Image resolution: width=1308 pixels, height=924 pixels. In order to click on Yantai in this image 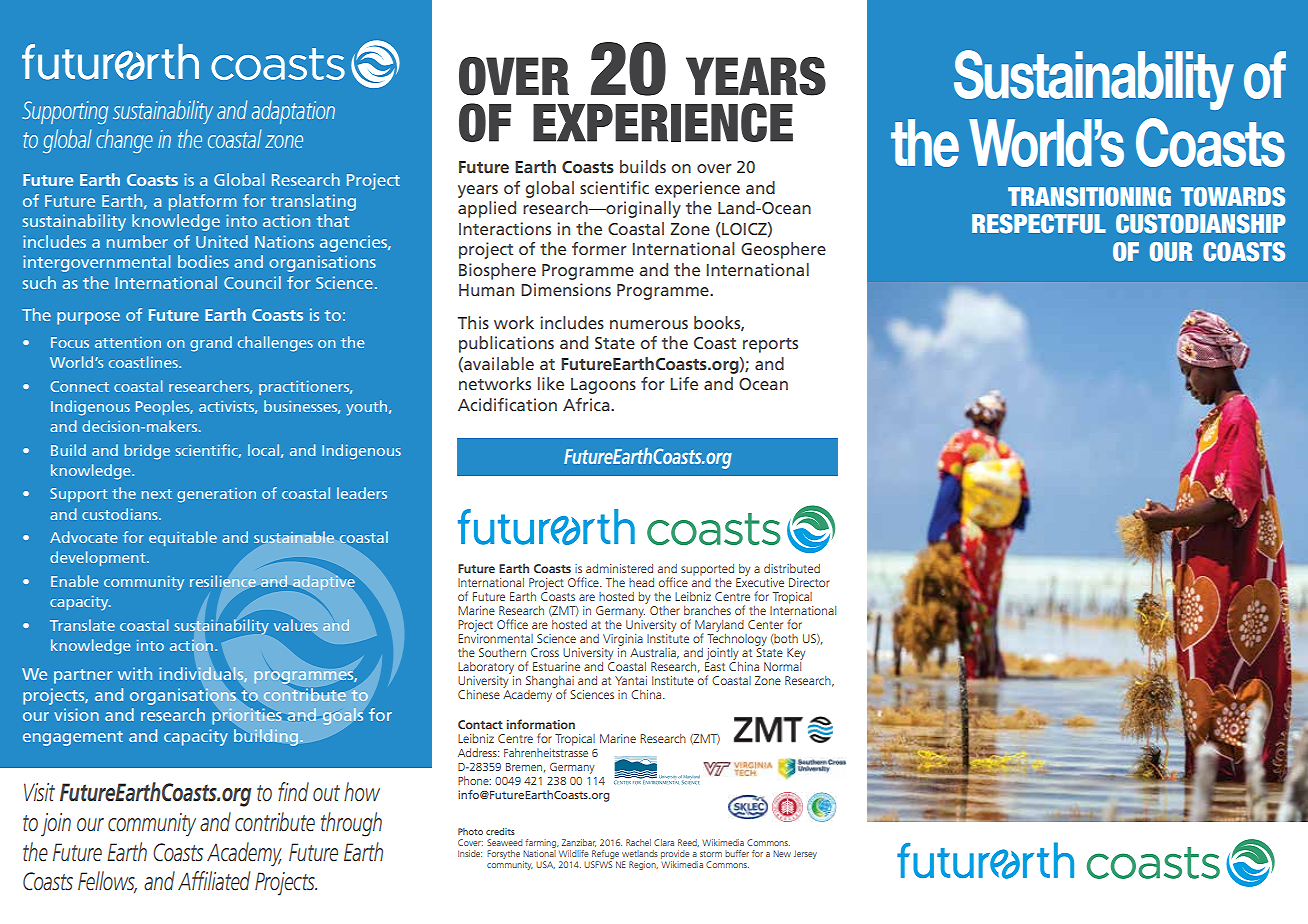, I will do `click(631, 680)`.
